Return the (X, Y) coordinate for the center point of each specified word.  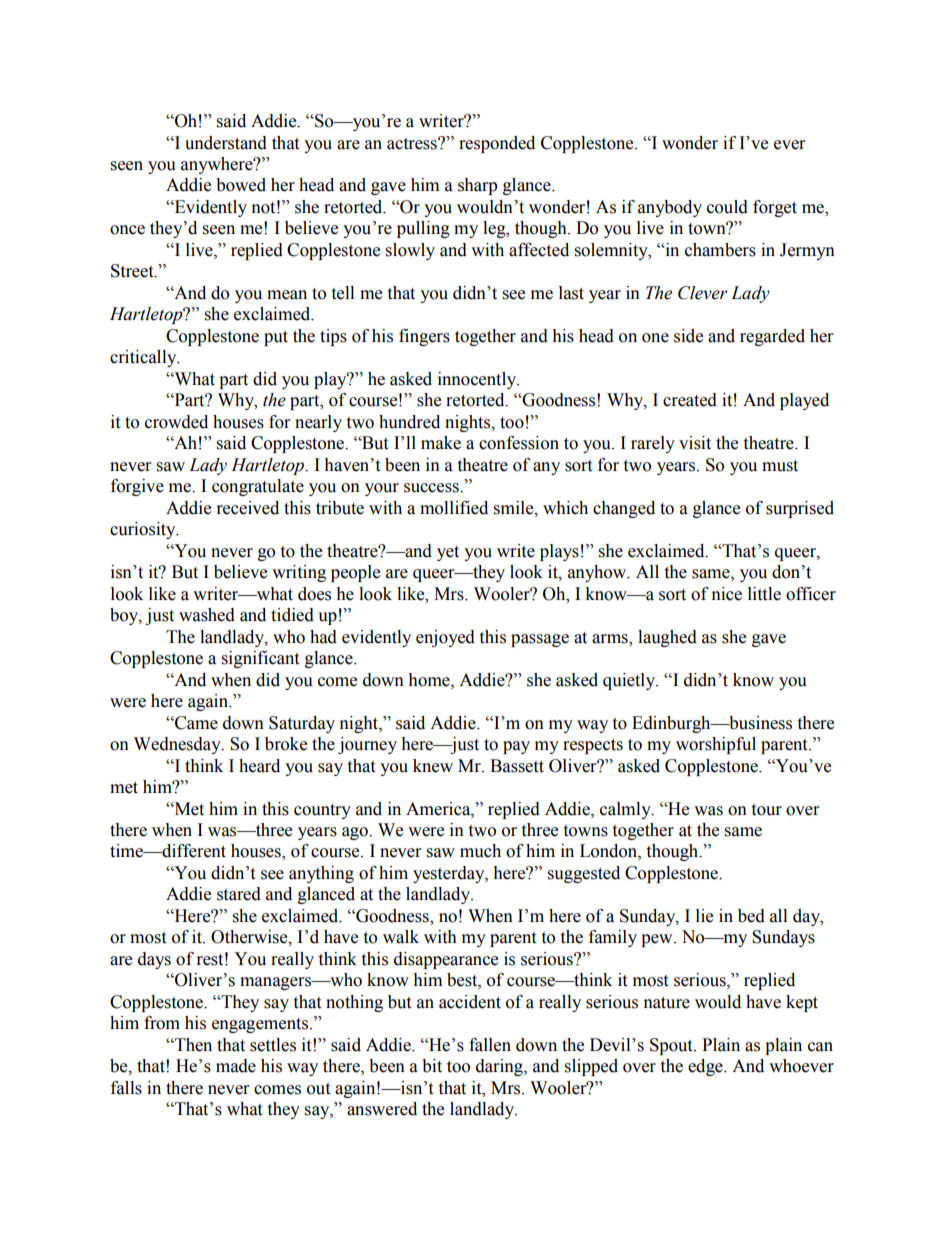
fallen (490, 1045)
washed (207, 615)
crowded (176, 422)
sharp (477, 186)
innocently (478, 380)
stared (239, 894)
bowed (241, 185)
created (690, 400)
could (727, 207)
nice (727, 594)
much (480, 851)
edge (706, 1067)
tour (766, 810)
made (236, 1066)
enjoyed (445, 638)
